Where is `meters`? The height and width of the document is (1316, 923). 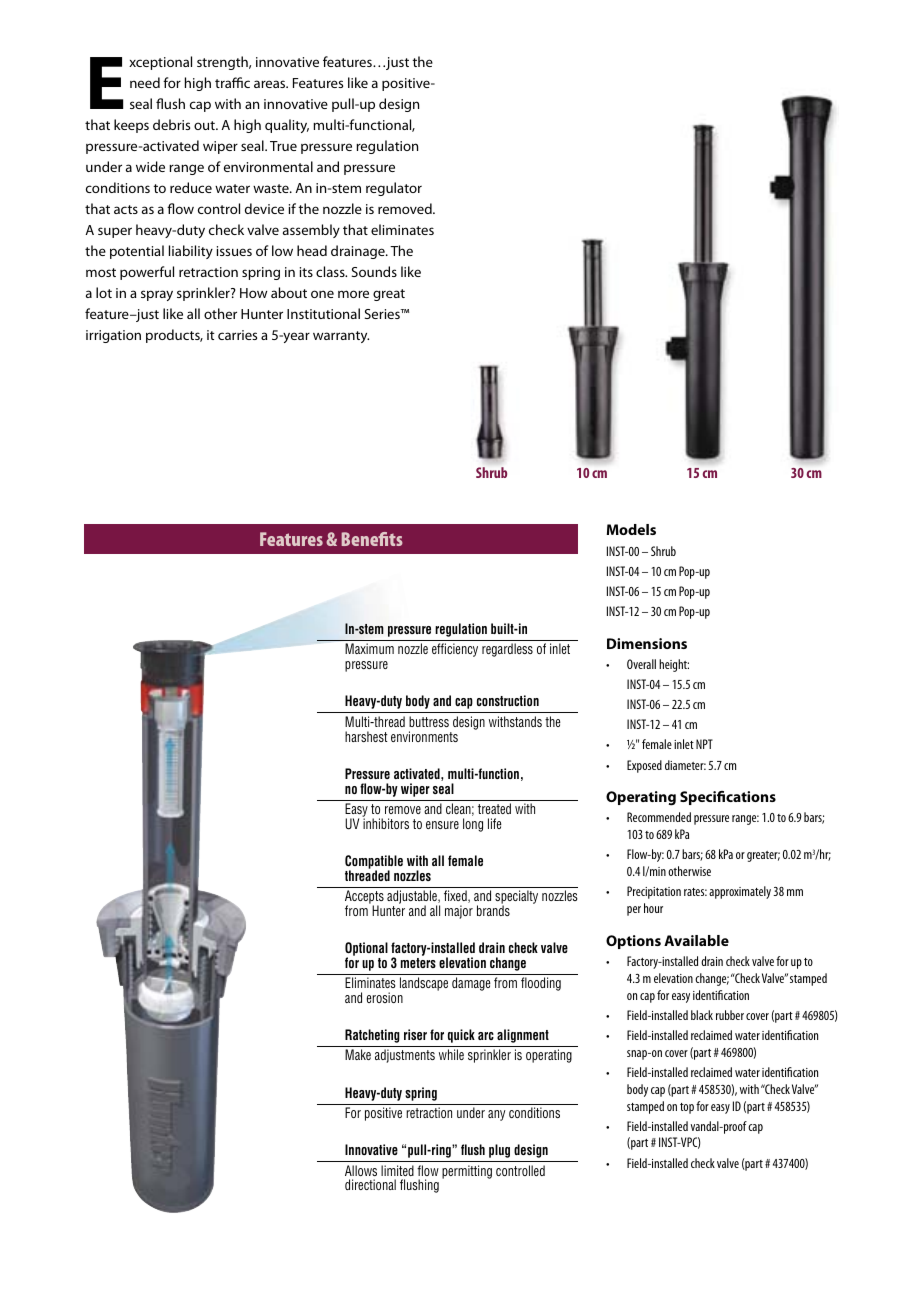
meters is located at coordinates (418, 963).
